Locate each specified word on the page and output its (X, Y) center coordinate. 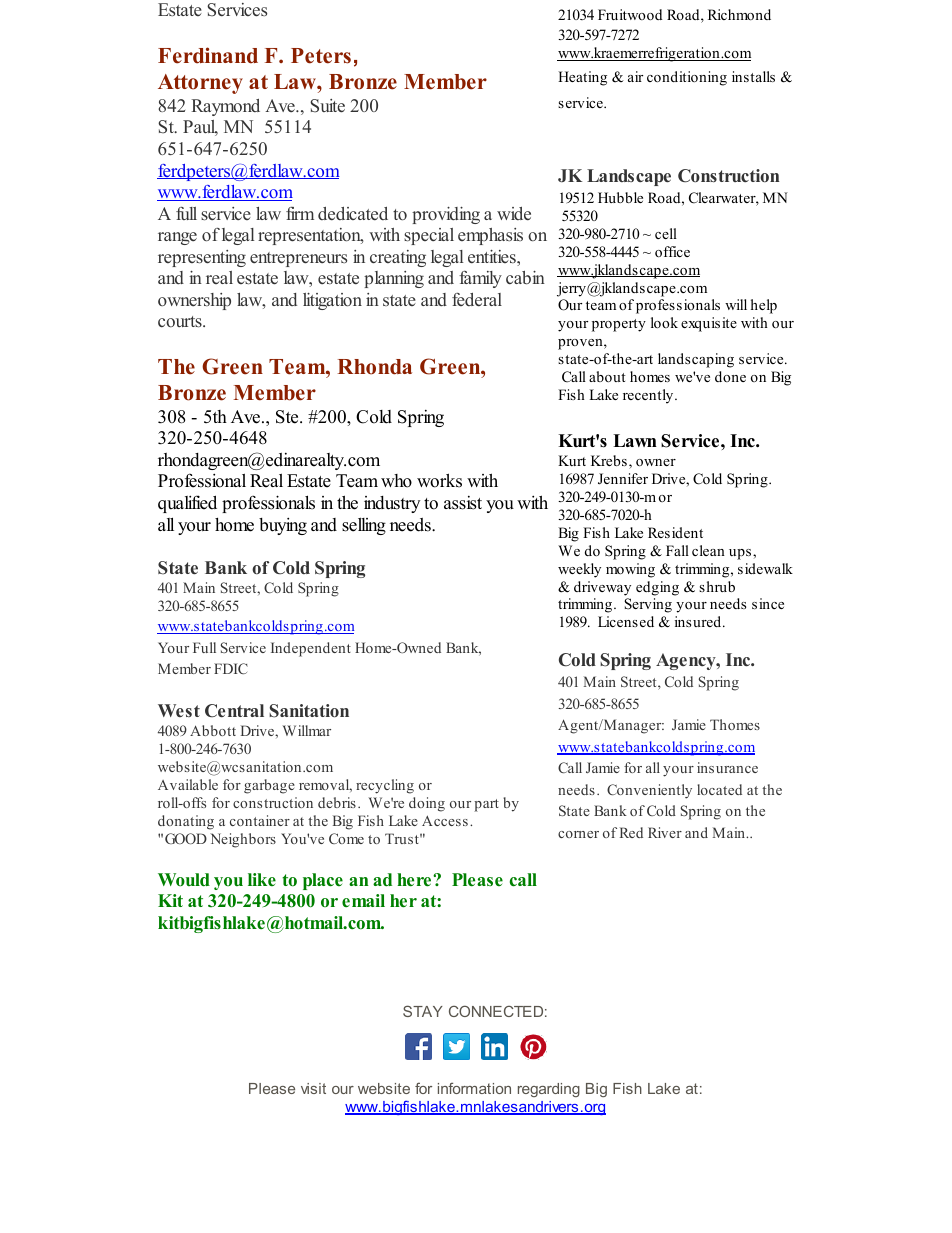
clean (708, 550)
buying (283, 526)
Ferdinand (208, 55)
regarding (549, 1090)
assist (463, 503)
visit (313, 1088)
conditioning (687, 78)
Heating (582, 78)
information (474, 1088)
